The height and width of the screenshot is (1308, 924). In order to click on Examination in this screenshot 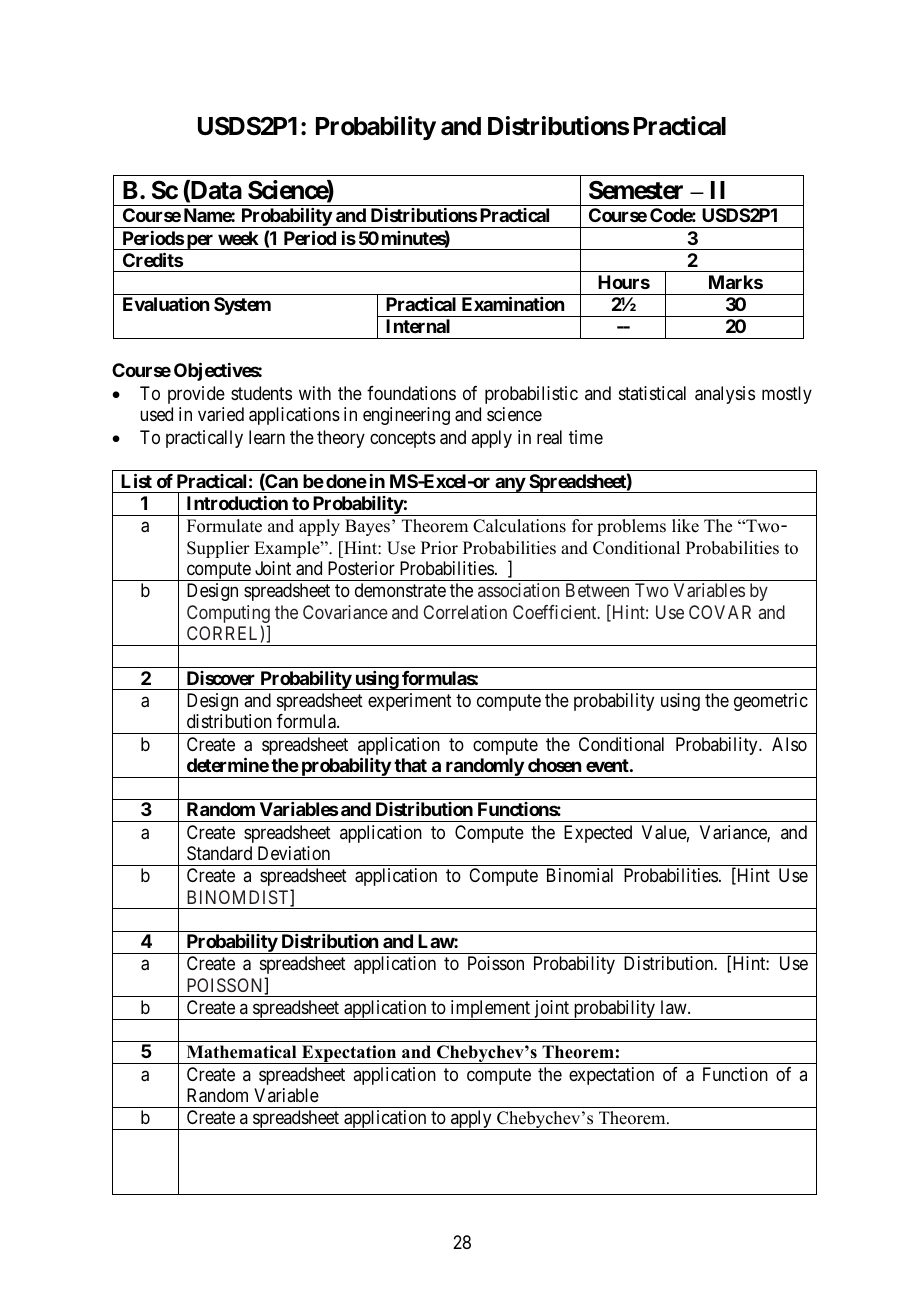, I will do `click(513, 303)`.
